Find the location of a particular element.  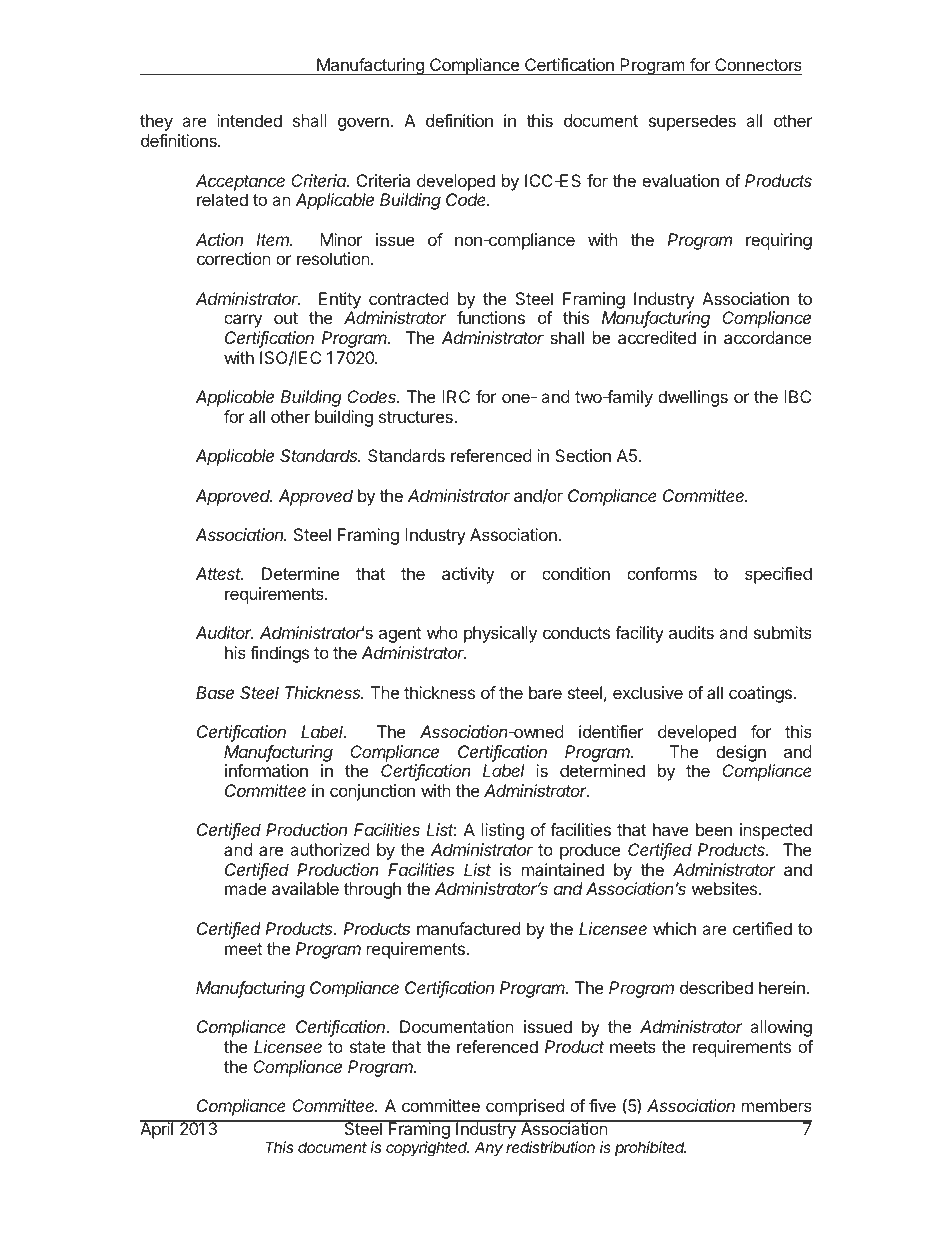

carry is located at coordinates (243, 321).
